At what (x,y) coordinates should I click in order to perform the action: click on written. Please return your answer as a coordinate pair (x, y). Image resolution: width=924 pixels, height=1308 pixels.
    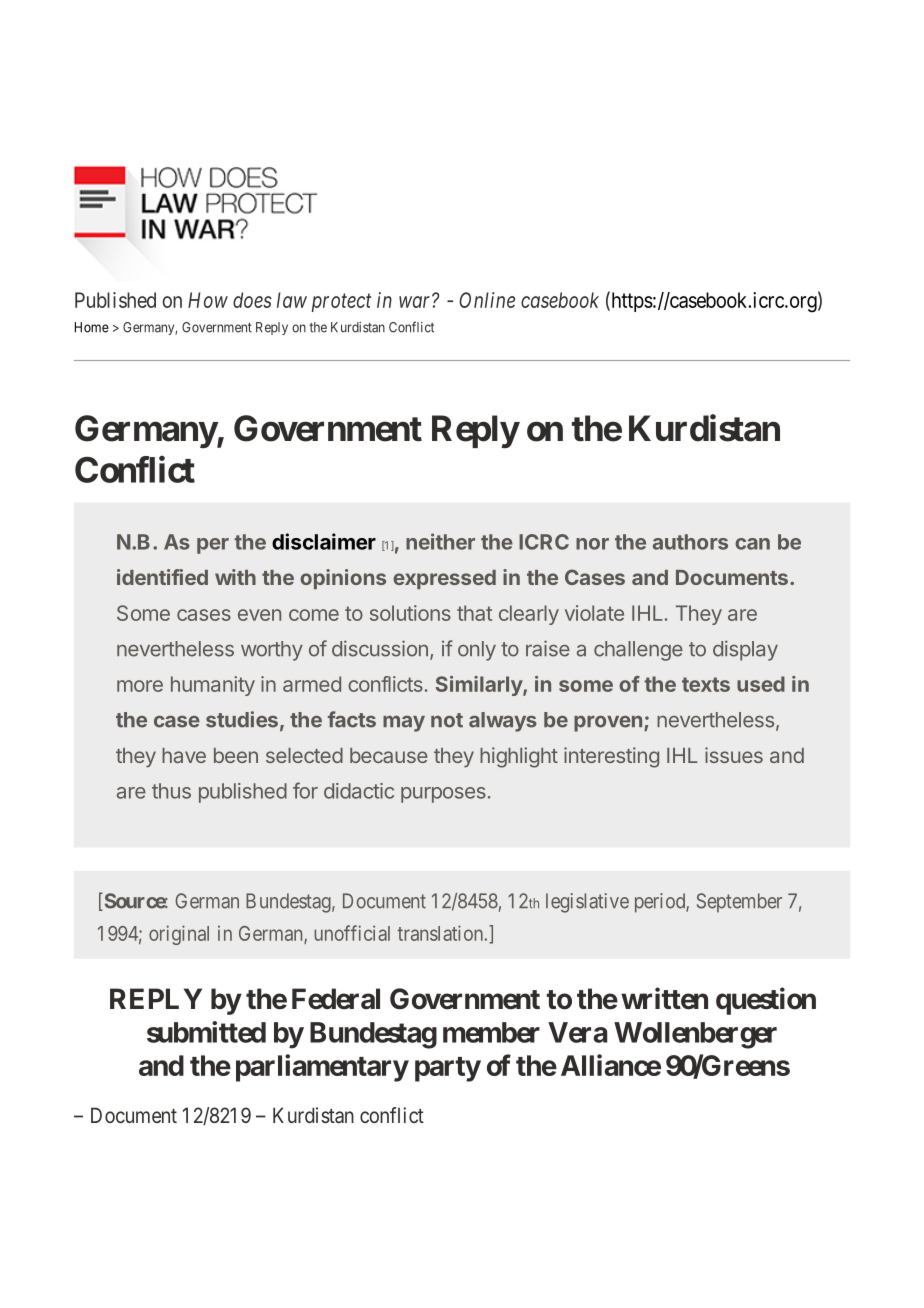
    Looking at the image, I should click on (664, 998).
